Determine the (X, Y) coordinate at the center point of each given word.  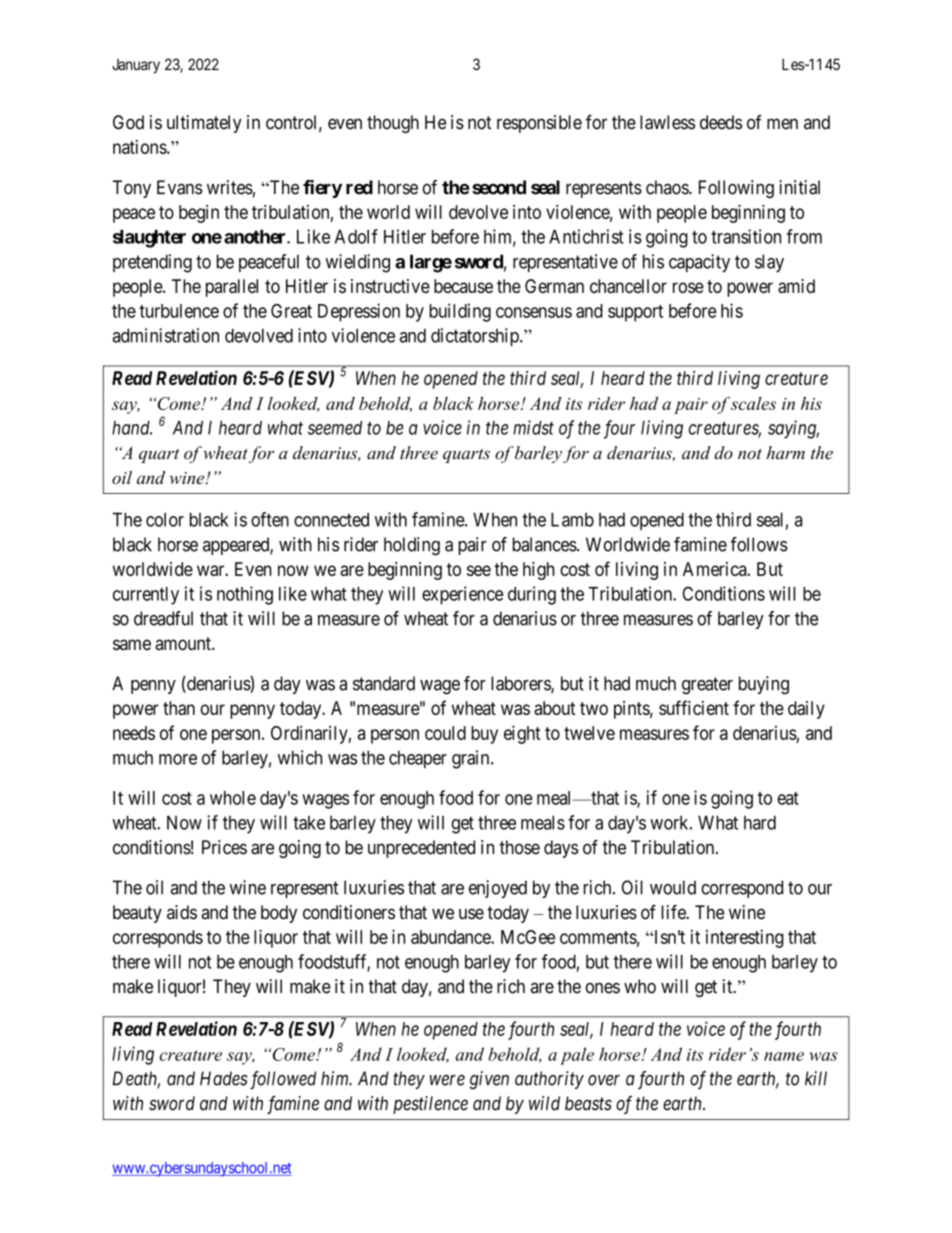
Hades (223, 1078)
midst (533, 427)
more (178, 759)
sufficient (694, 707)
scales (753, 403)
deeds (721, 122)
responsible (539, 124)
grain (472, 759)
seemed (335, 428)
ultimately (204, 124)
